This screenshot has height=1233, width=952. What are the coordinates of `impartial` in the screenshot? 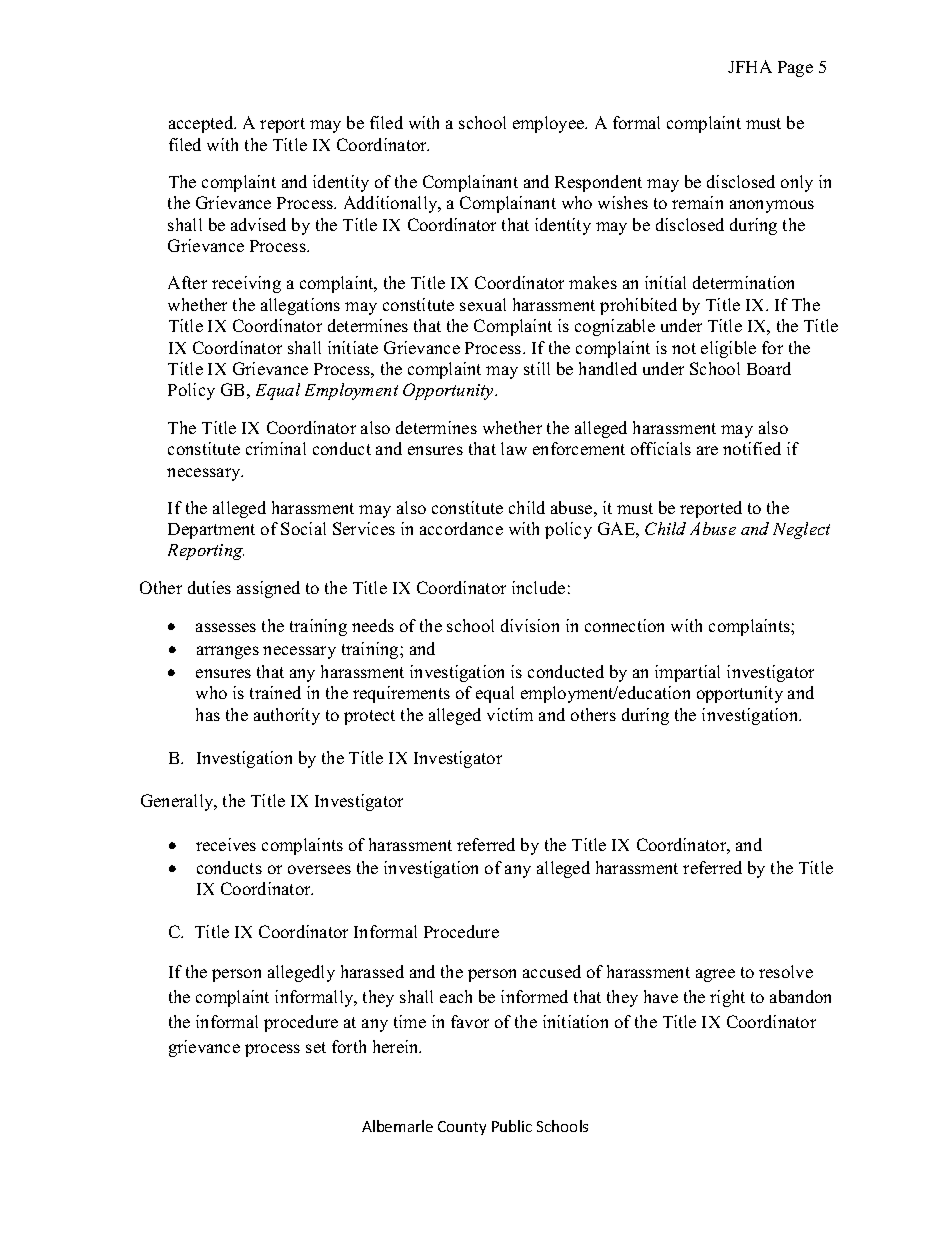 It's located at (687, 673).
